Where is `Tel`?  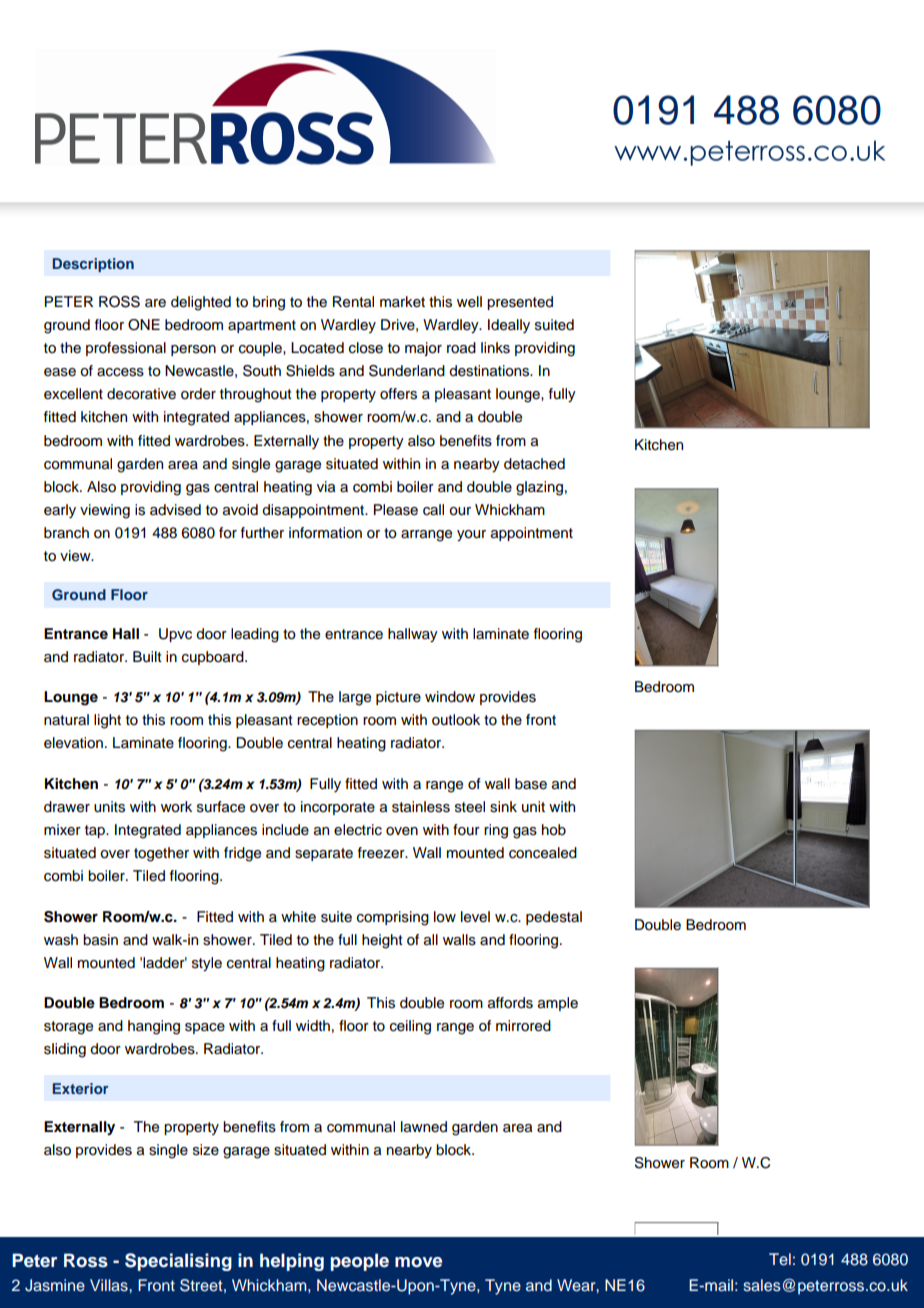
Tel is located at coordinates (780, 1259).
